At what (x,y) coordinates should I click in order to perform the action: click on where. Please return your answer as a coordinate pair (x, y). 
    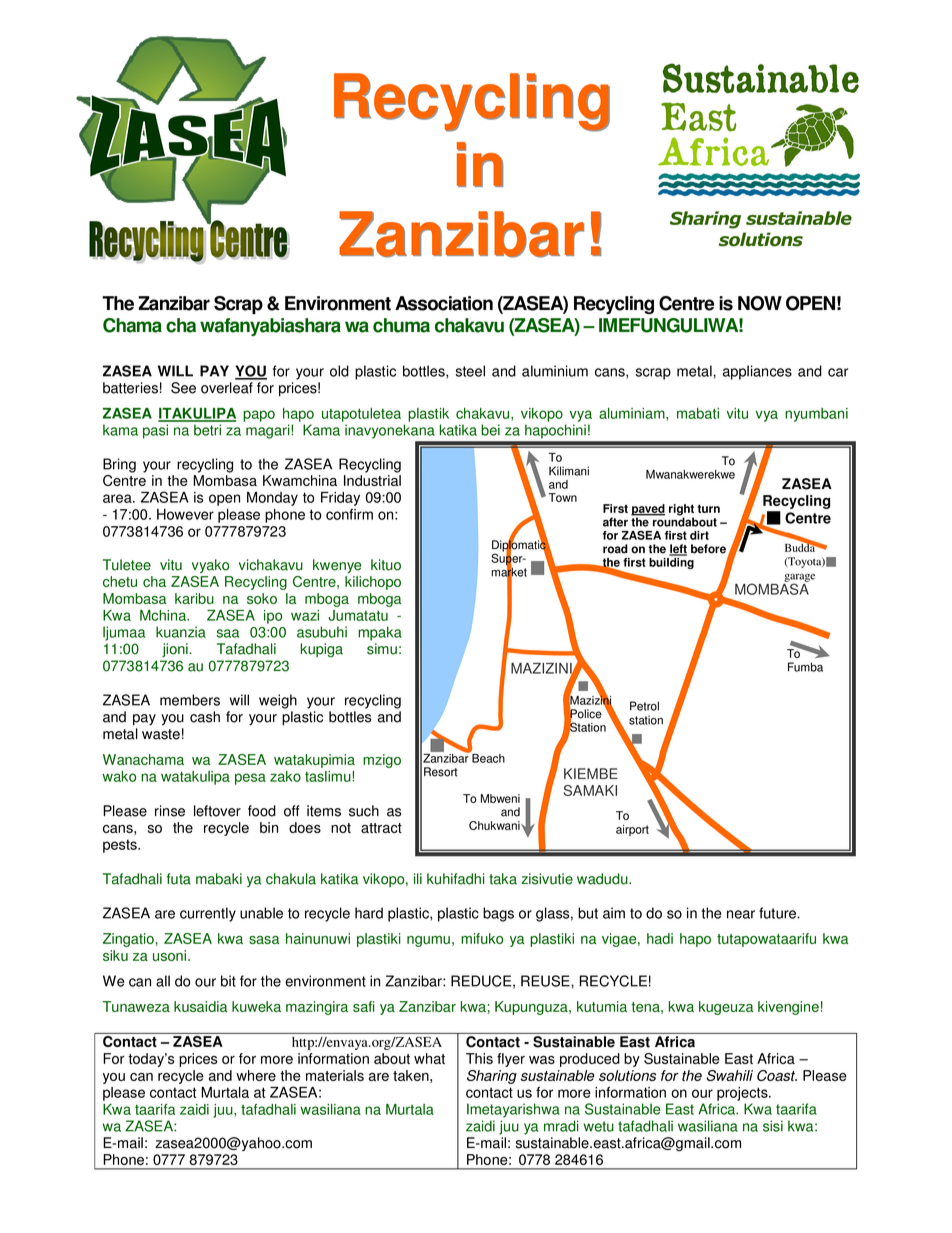
    Looking at the image, I should click on (256, 1075).
